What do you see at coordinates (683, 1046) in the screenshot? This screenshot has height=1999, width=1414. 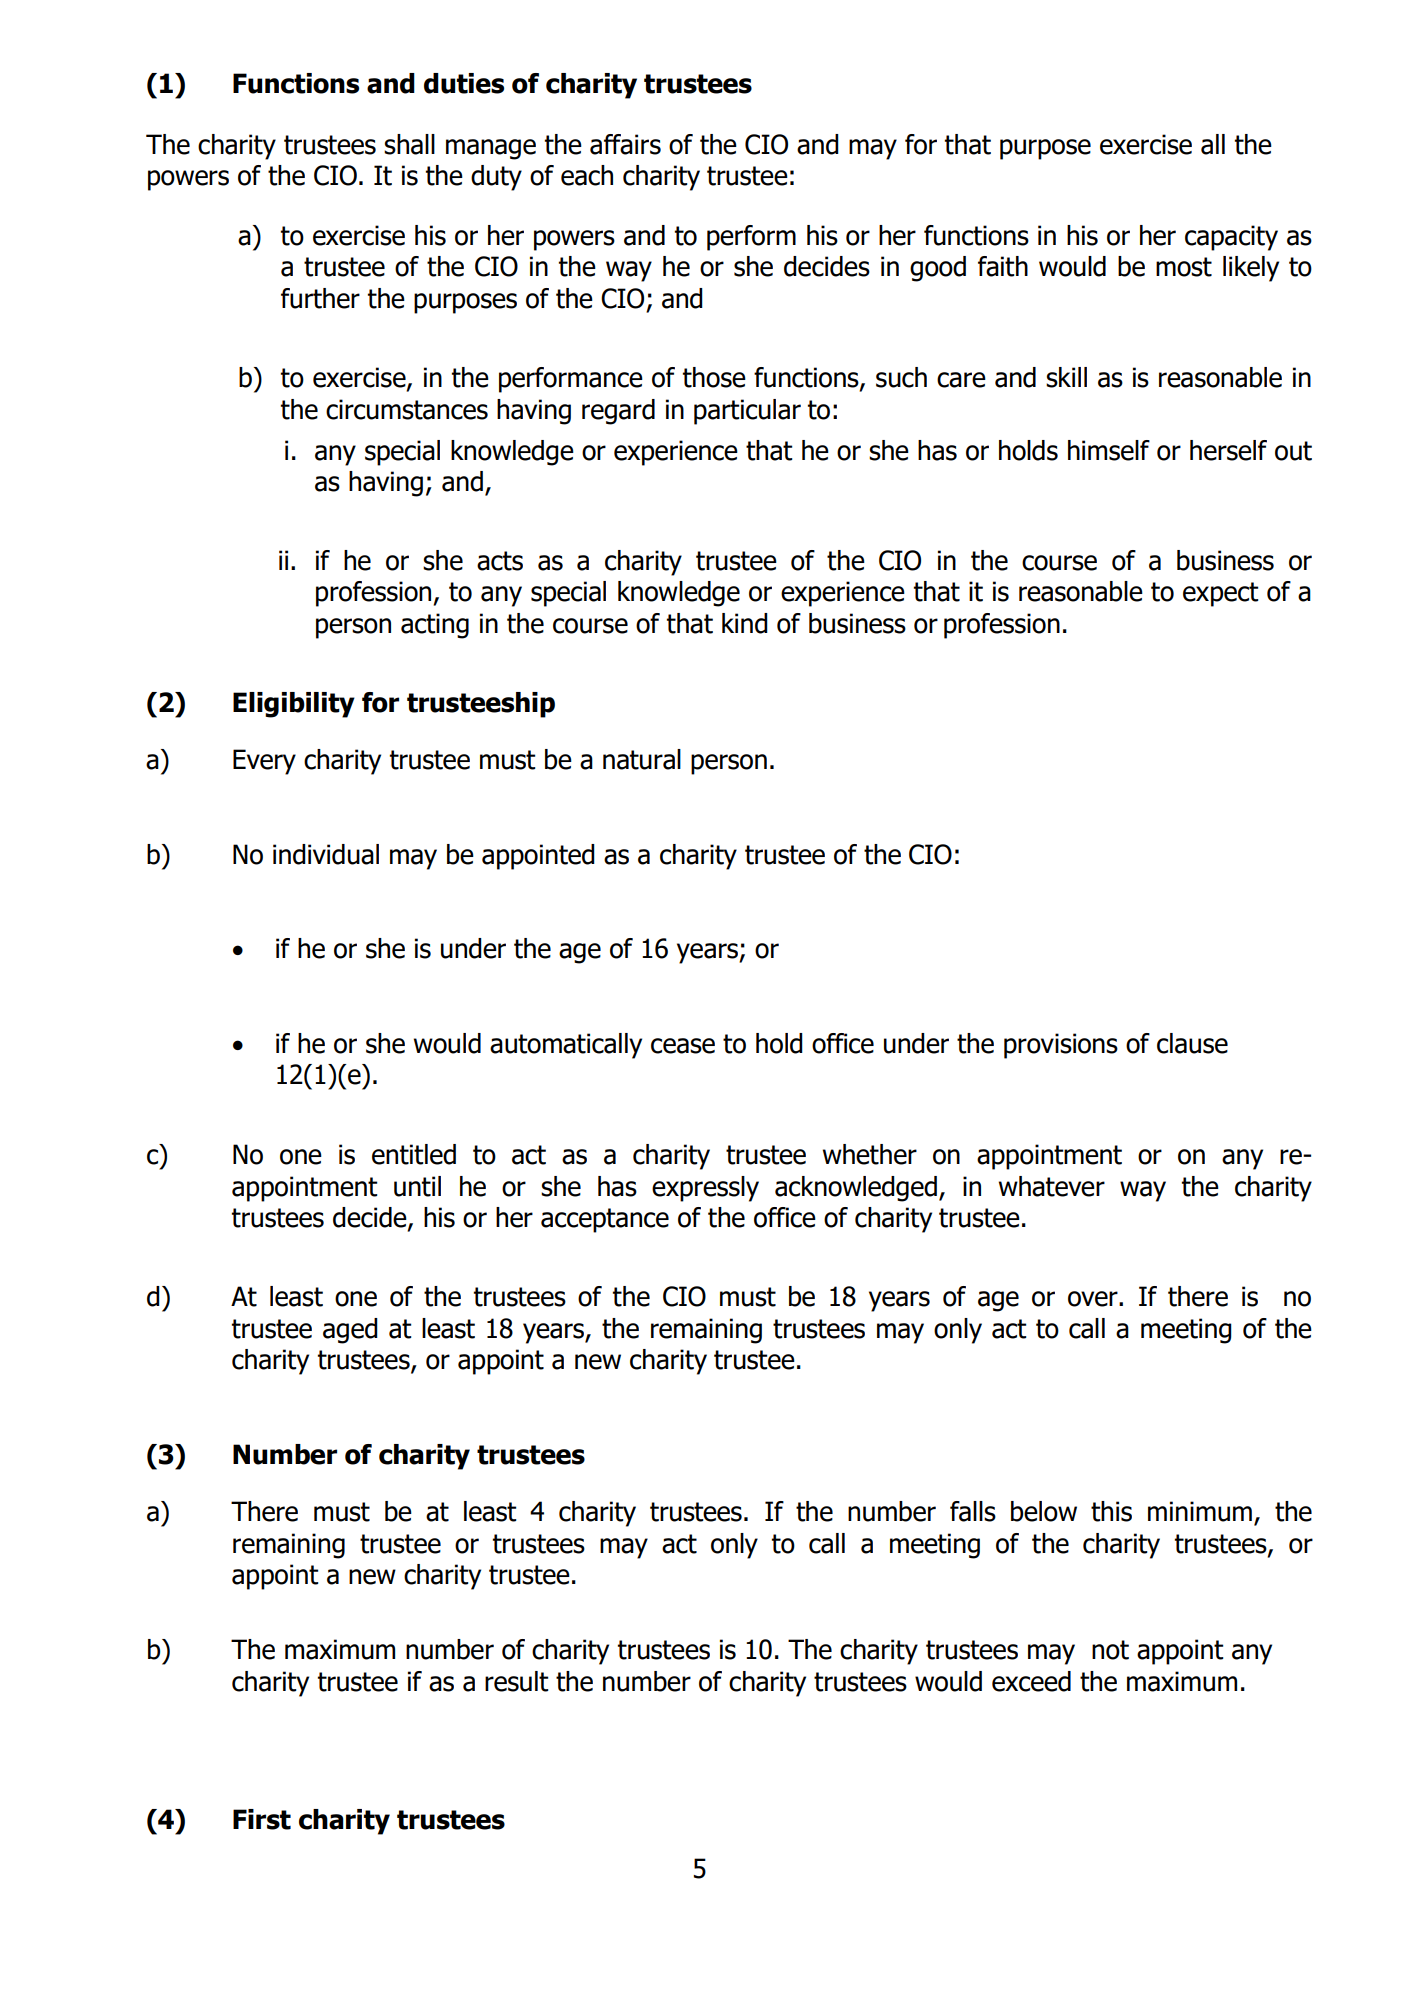 I see `cease` at bounding box center [683, 1046].
